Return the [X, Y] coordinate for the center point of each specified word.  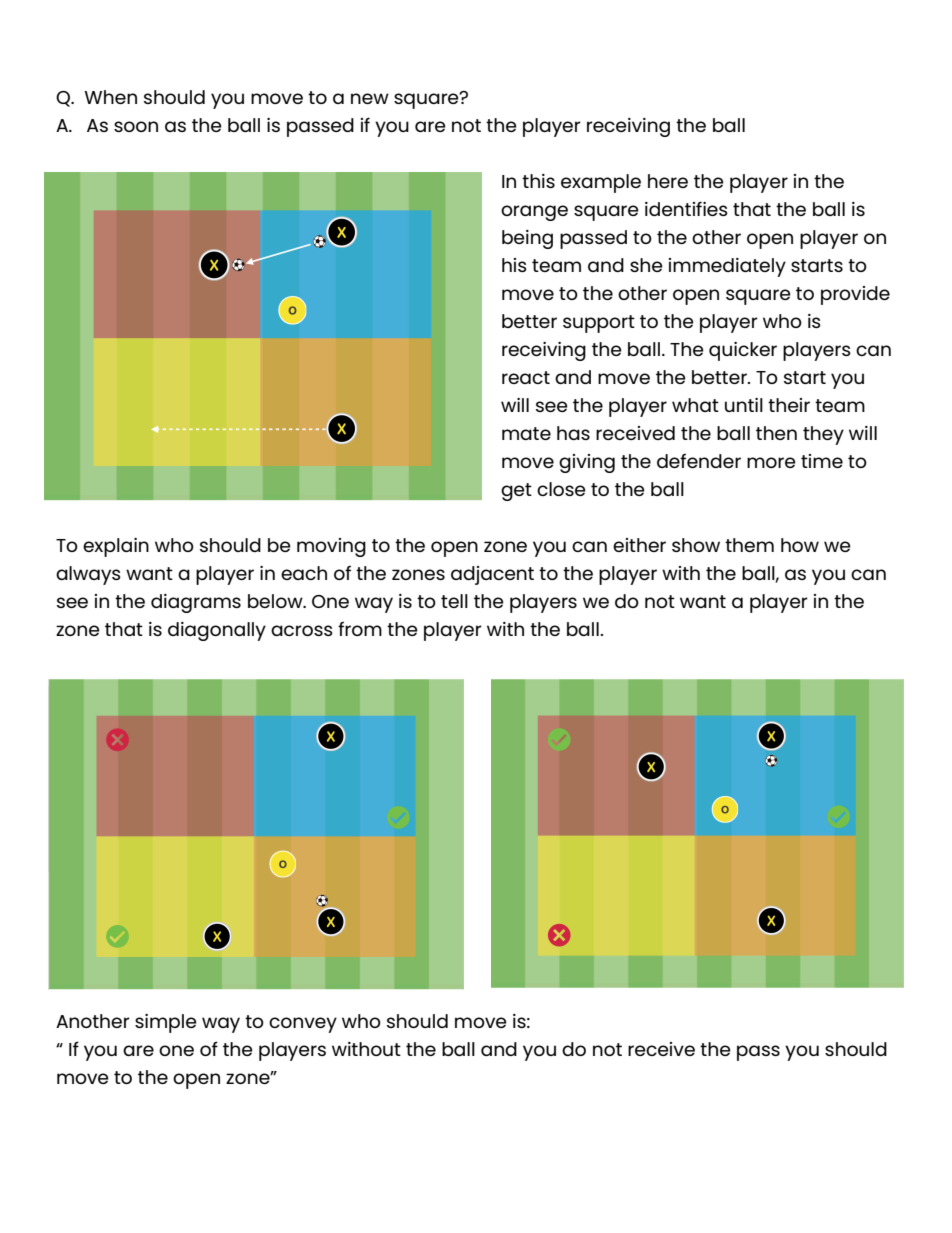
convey [303, 1025]
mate [526, 433]
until [744, 405]
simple [166, 1023]
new [370, 98]
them [749, 545]
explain [116, 547]
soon [136, 126]
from [360, 628]
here [668, 181]
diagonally [217, 631]
